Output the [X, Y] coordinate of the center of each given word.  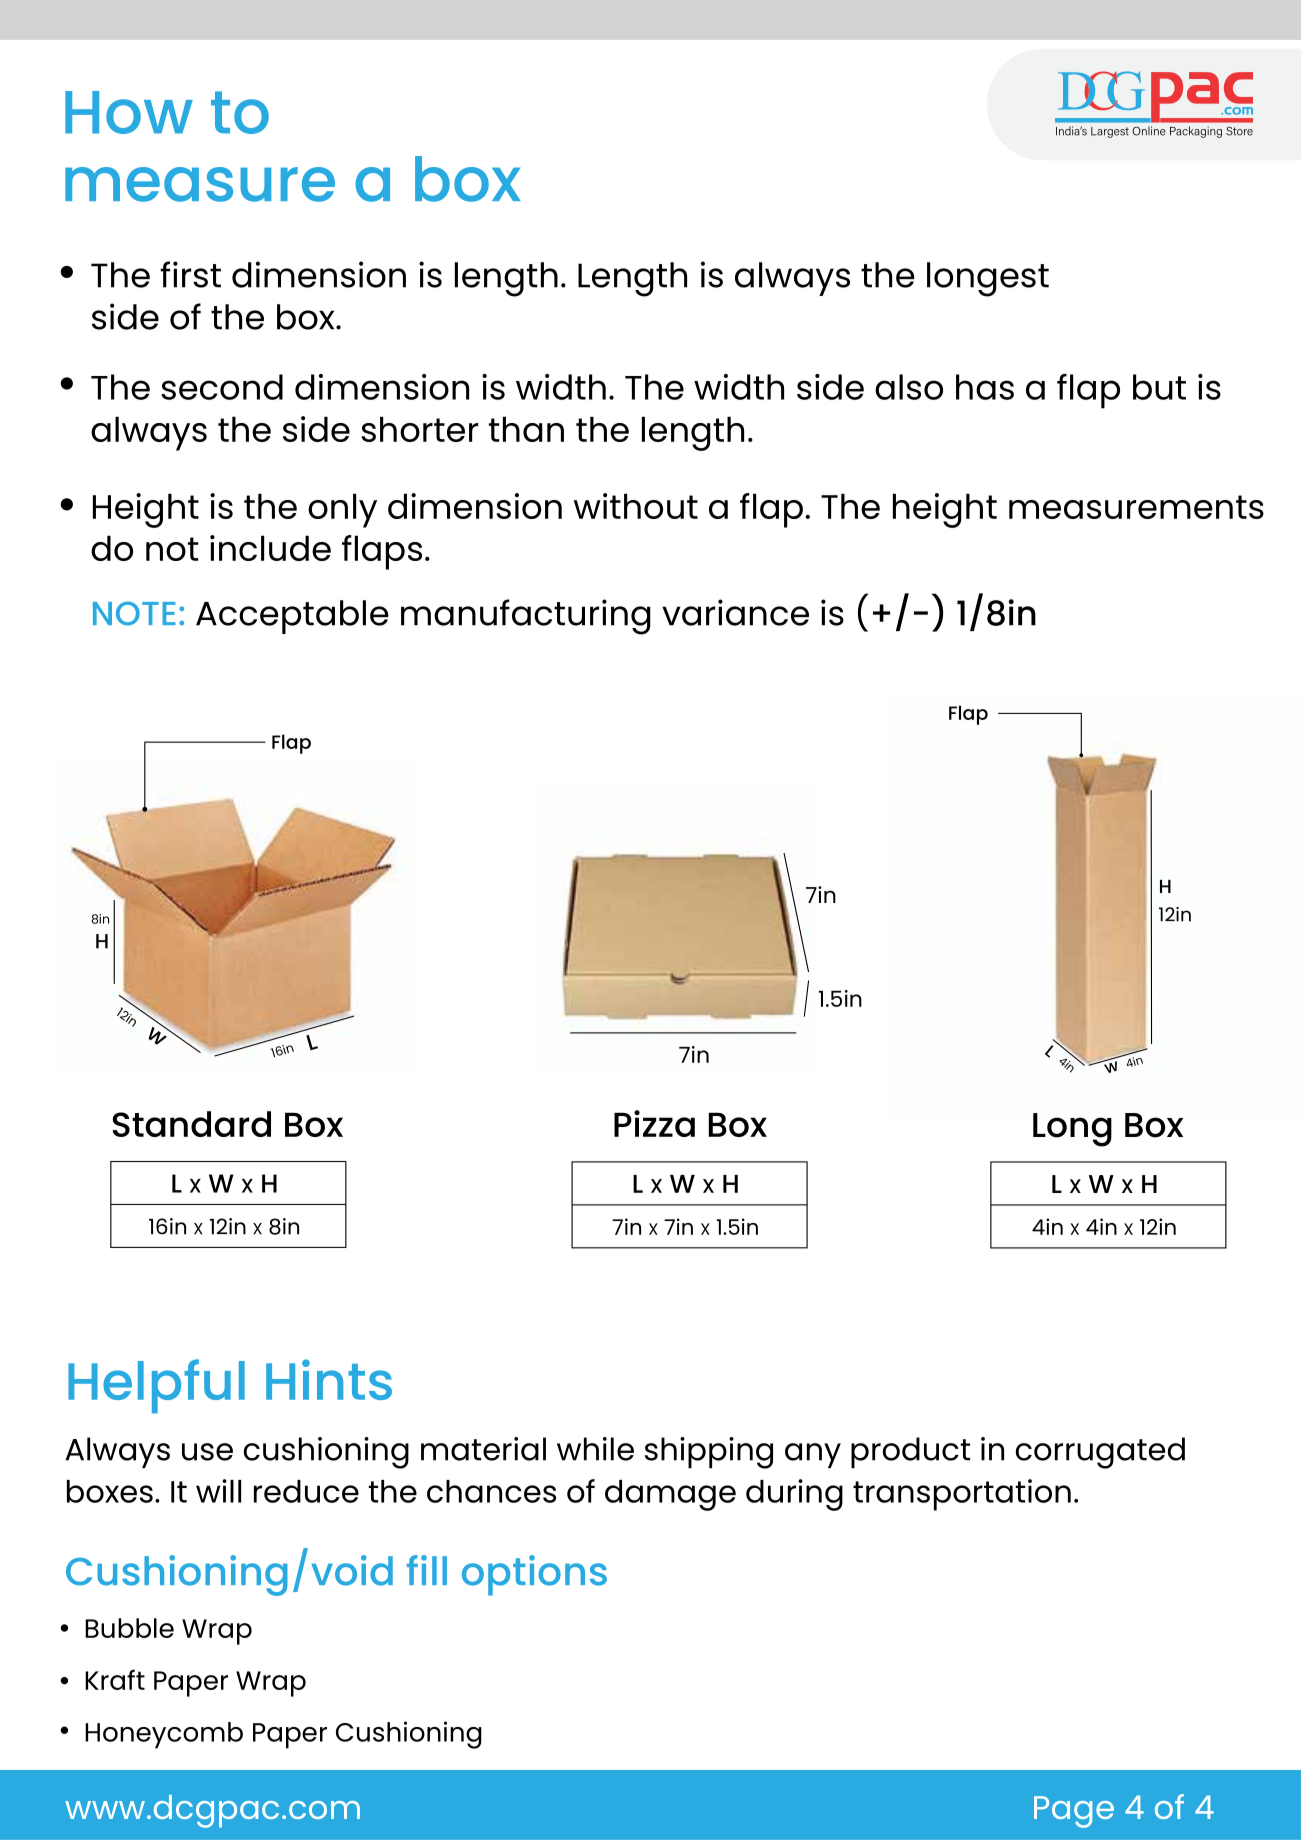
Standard [191, 1124]
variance [735, 612]
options [534, 1575]
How [129, 112]
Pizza [654, 1123]
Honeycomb [164, 1735]
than [526, 429]
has [985, 387]
